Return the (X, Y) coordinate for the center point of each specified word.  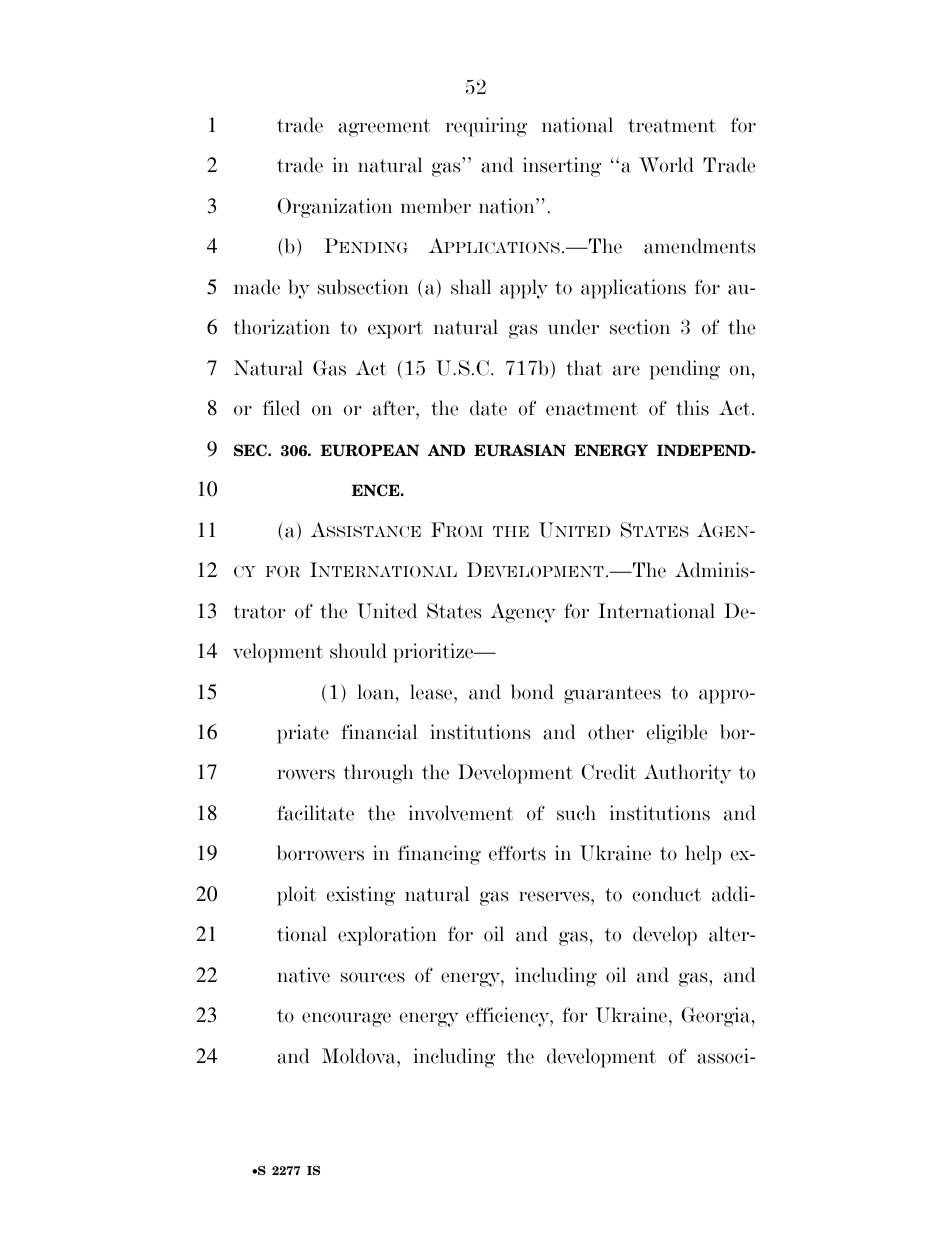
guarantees (612, 695)
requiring (486, 127)
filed (281, 408)
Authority (687, 774)
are (626, 370)
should (358, 651)
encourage (346, 1019)
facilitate (315, 813)
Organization (334, 208)
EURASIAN (520, 450)
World (666, 165)
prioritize (434, 653)
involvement (461, 813)
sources (373, 977)
